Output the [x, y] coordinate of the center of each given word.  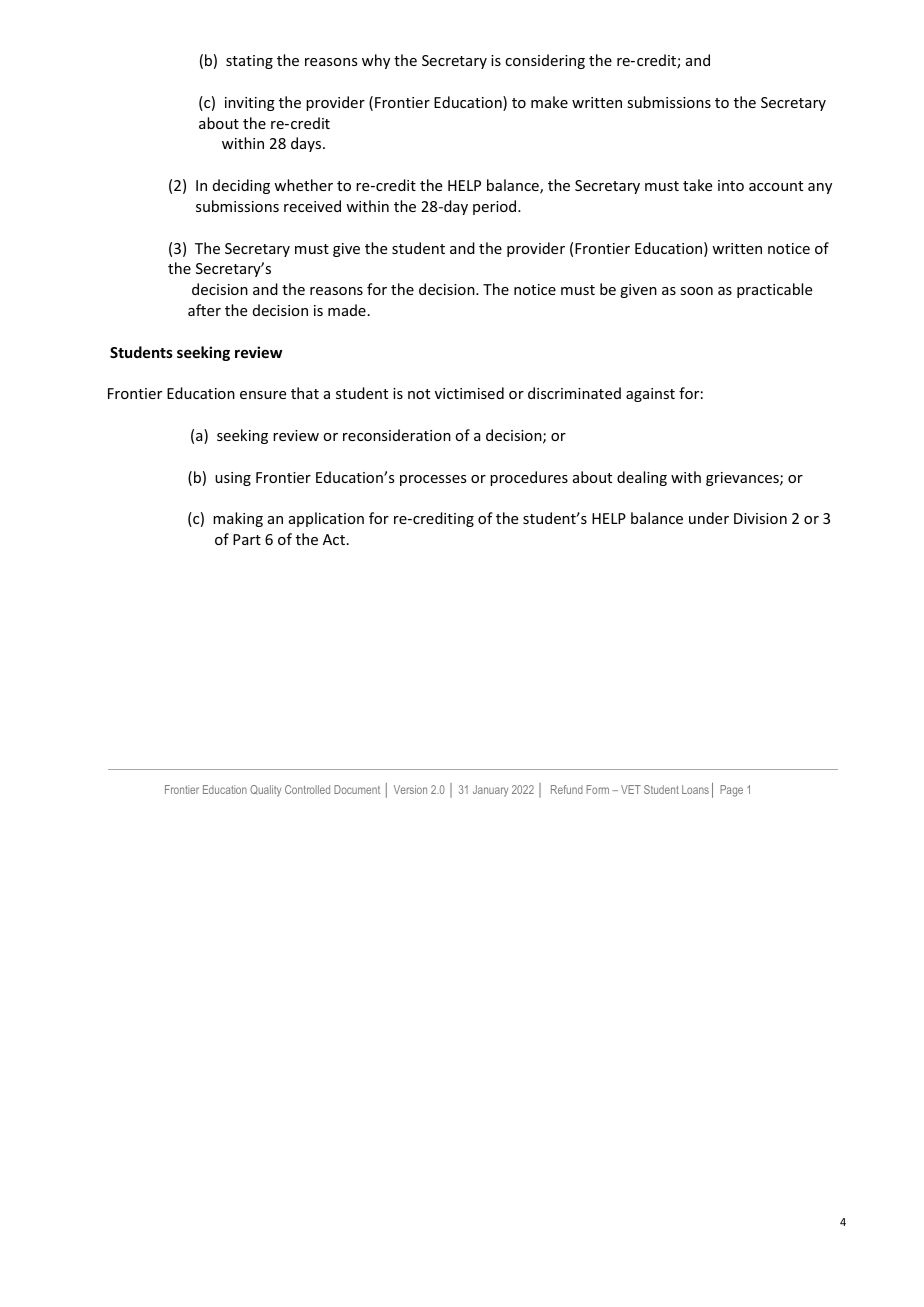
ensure [263, 395]
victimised [469, 393]
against [650, 395]
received [312, 206]
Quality [265, 791]
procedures [529, 478]
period [496, 207]
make [549, 102]
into [731, 185]
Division [760, 518]
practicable [774, 290]
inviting [250, 104]
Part [247, 539]
